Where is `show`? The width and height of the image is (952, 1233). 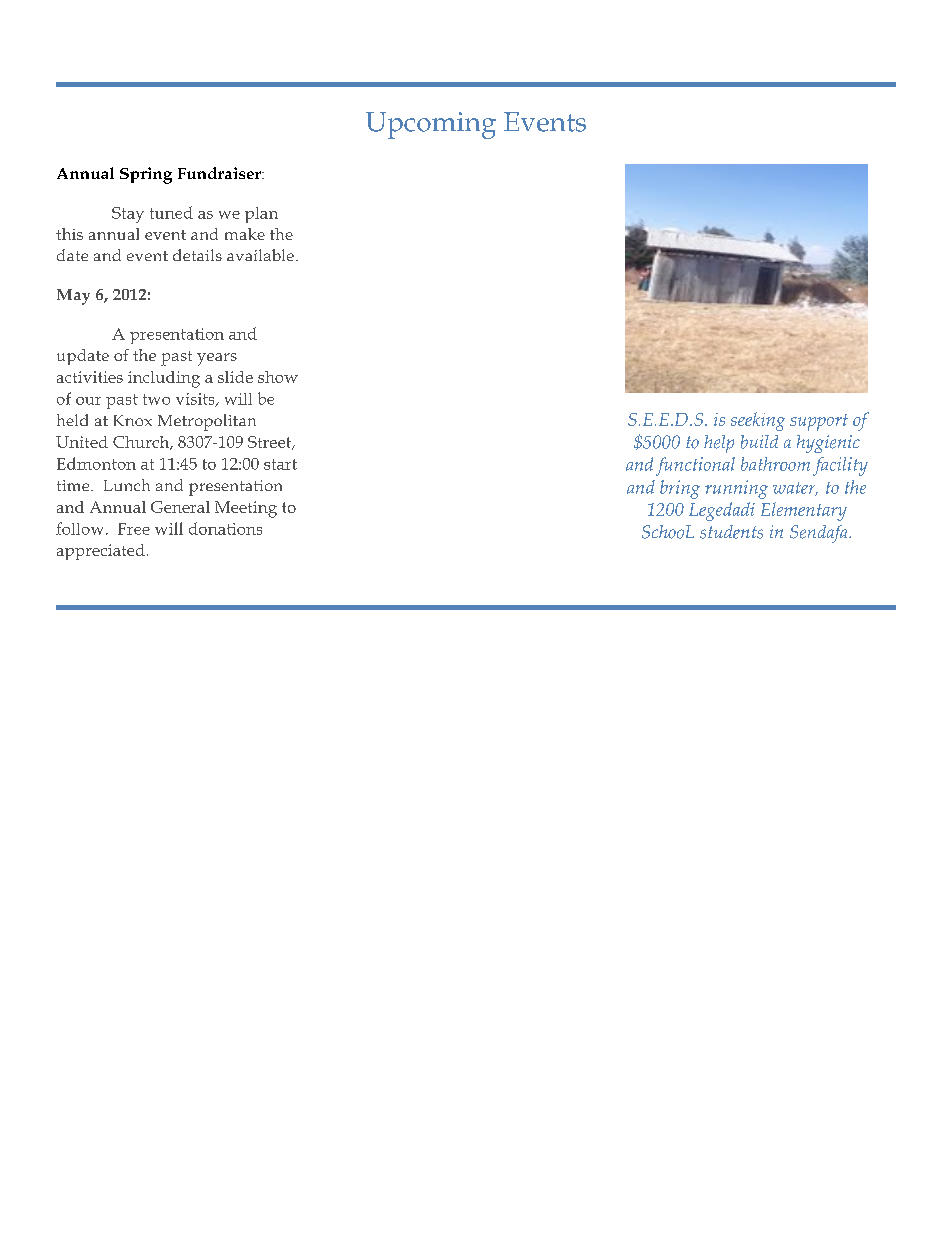
show is located at coordinates (278, 377).
